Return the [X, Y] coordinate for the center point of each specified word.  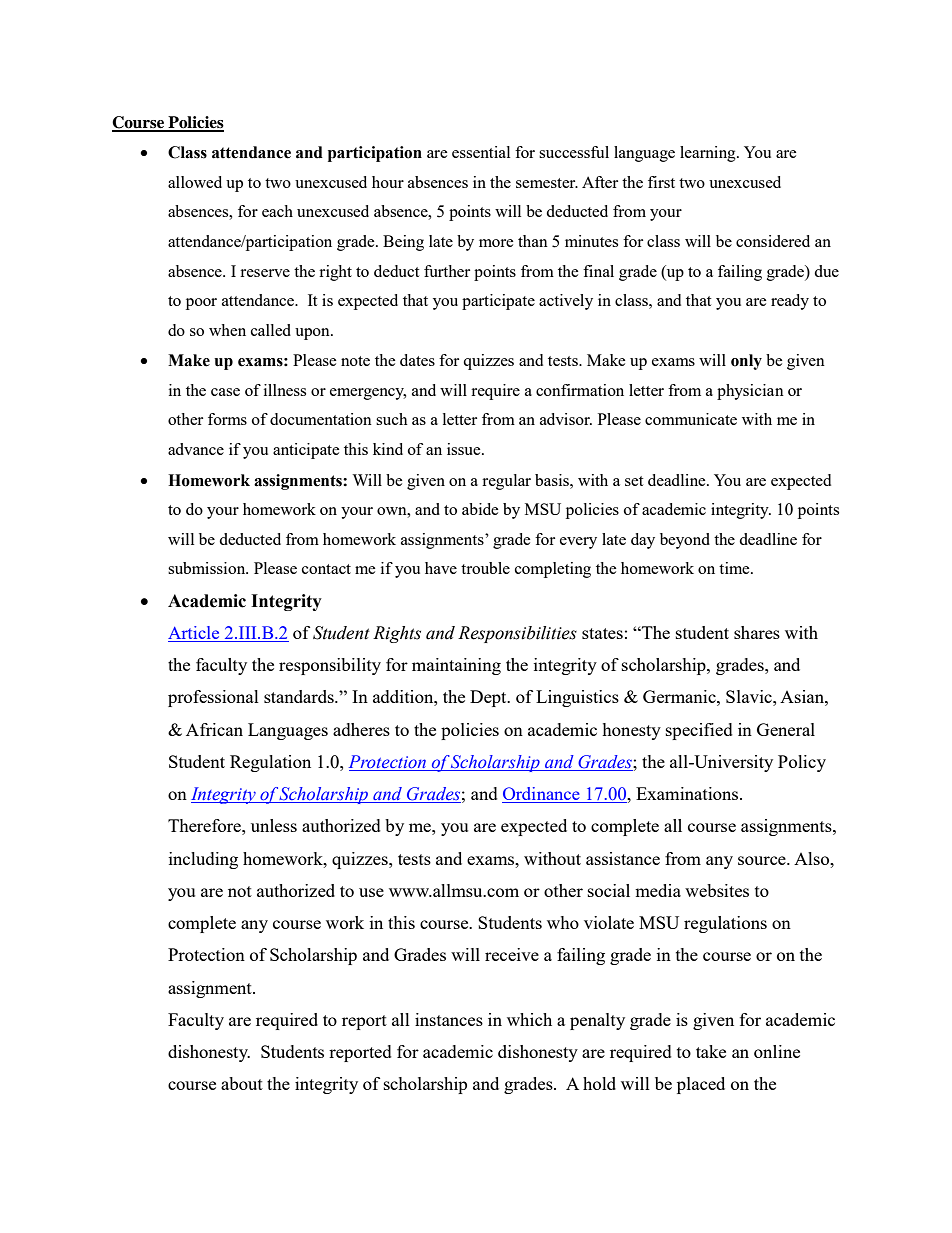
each [277, 211]
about [242, 1083]
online [777, 1051]
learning [709, 154]
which [529, 1019]
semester [547, 183]
